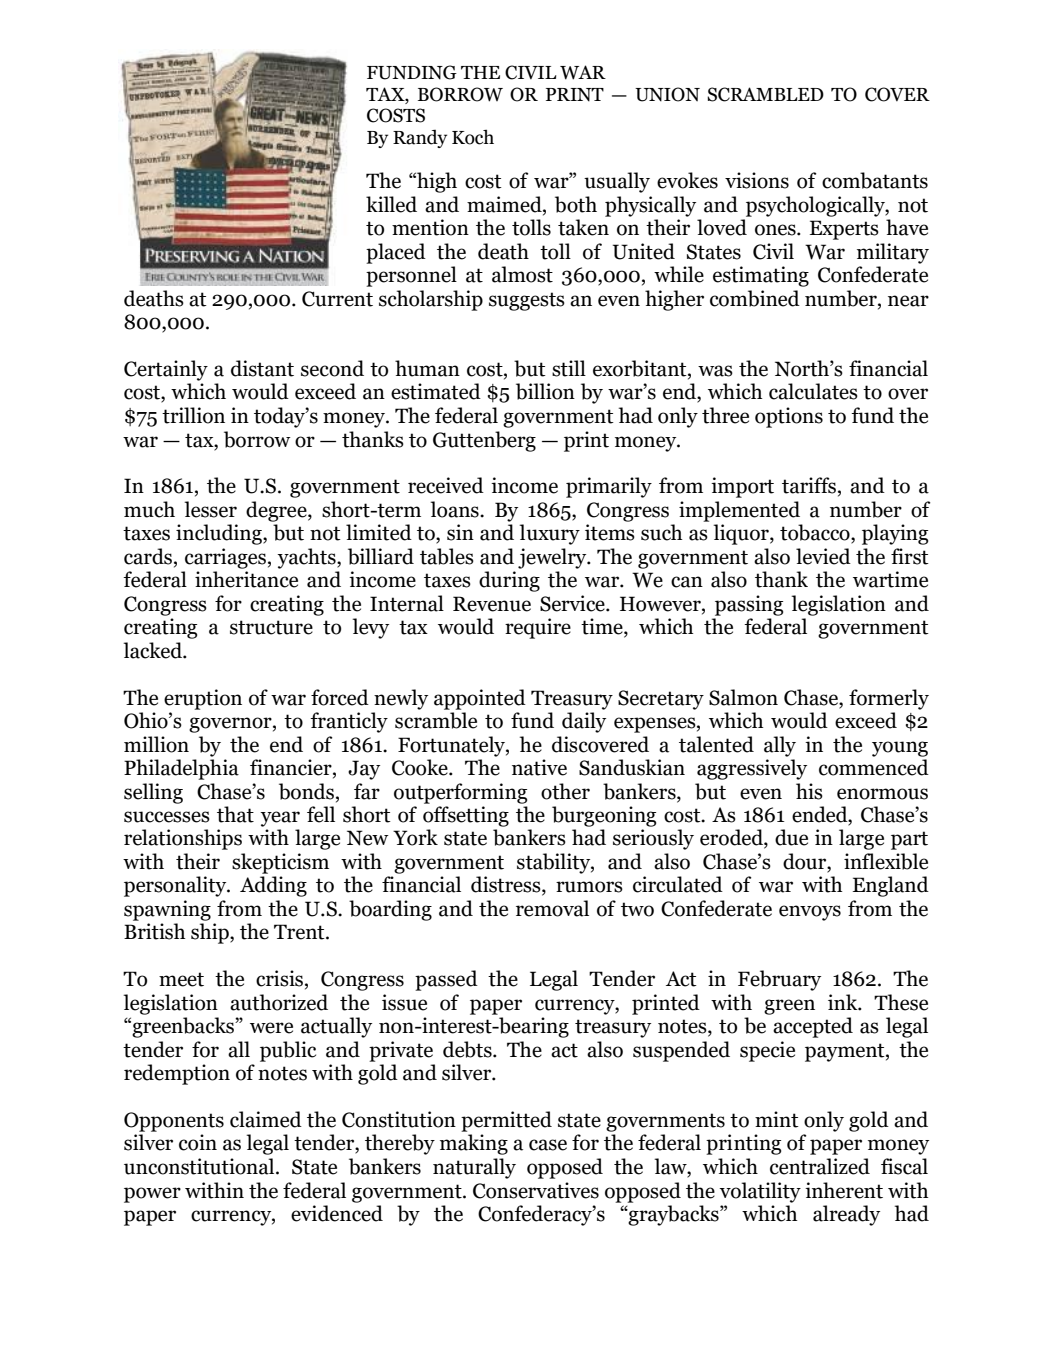  I want to click on coin, so click(198, 1142).
